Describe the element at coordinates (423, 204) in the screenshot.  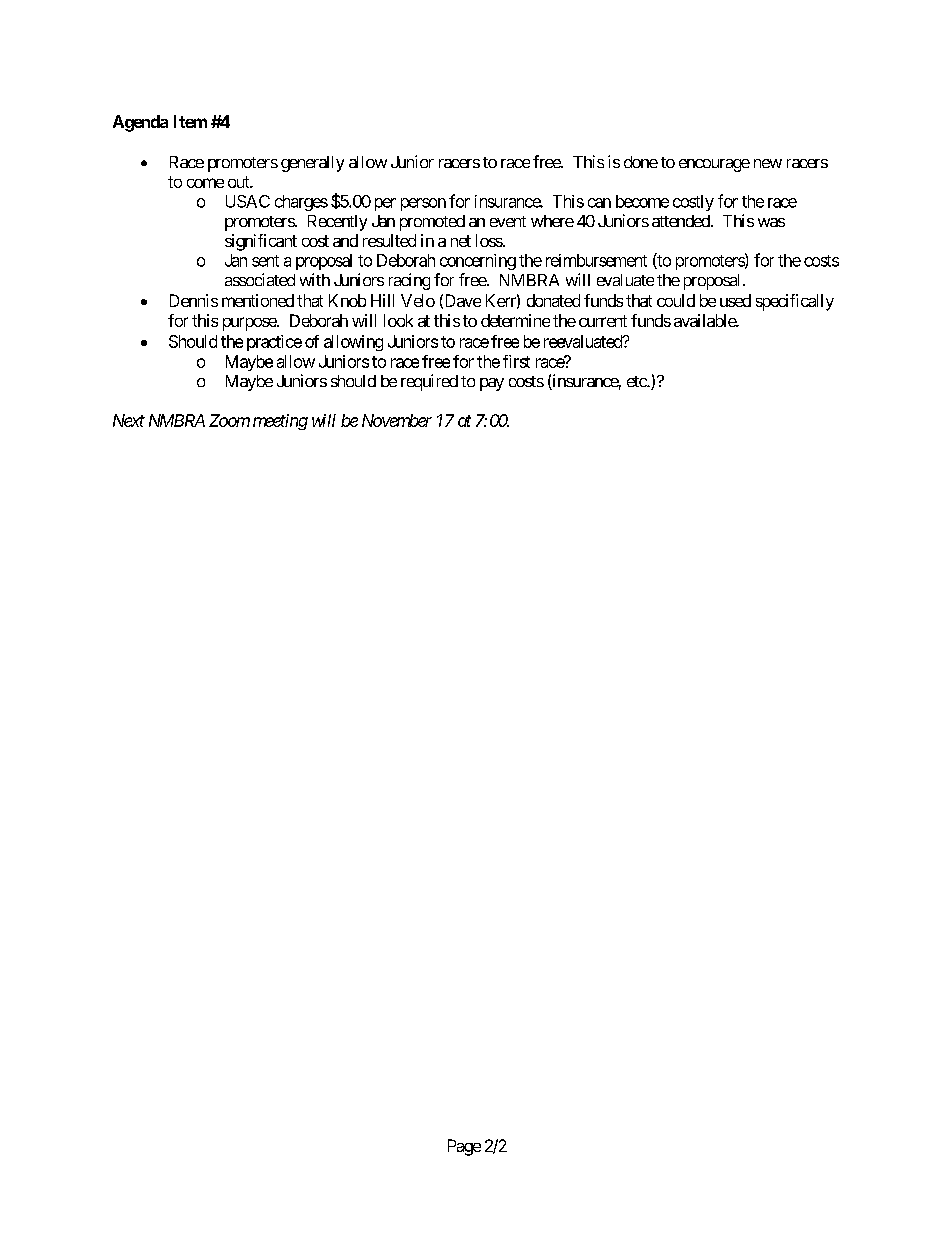
I see `person` at that location.
